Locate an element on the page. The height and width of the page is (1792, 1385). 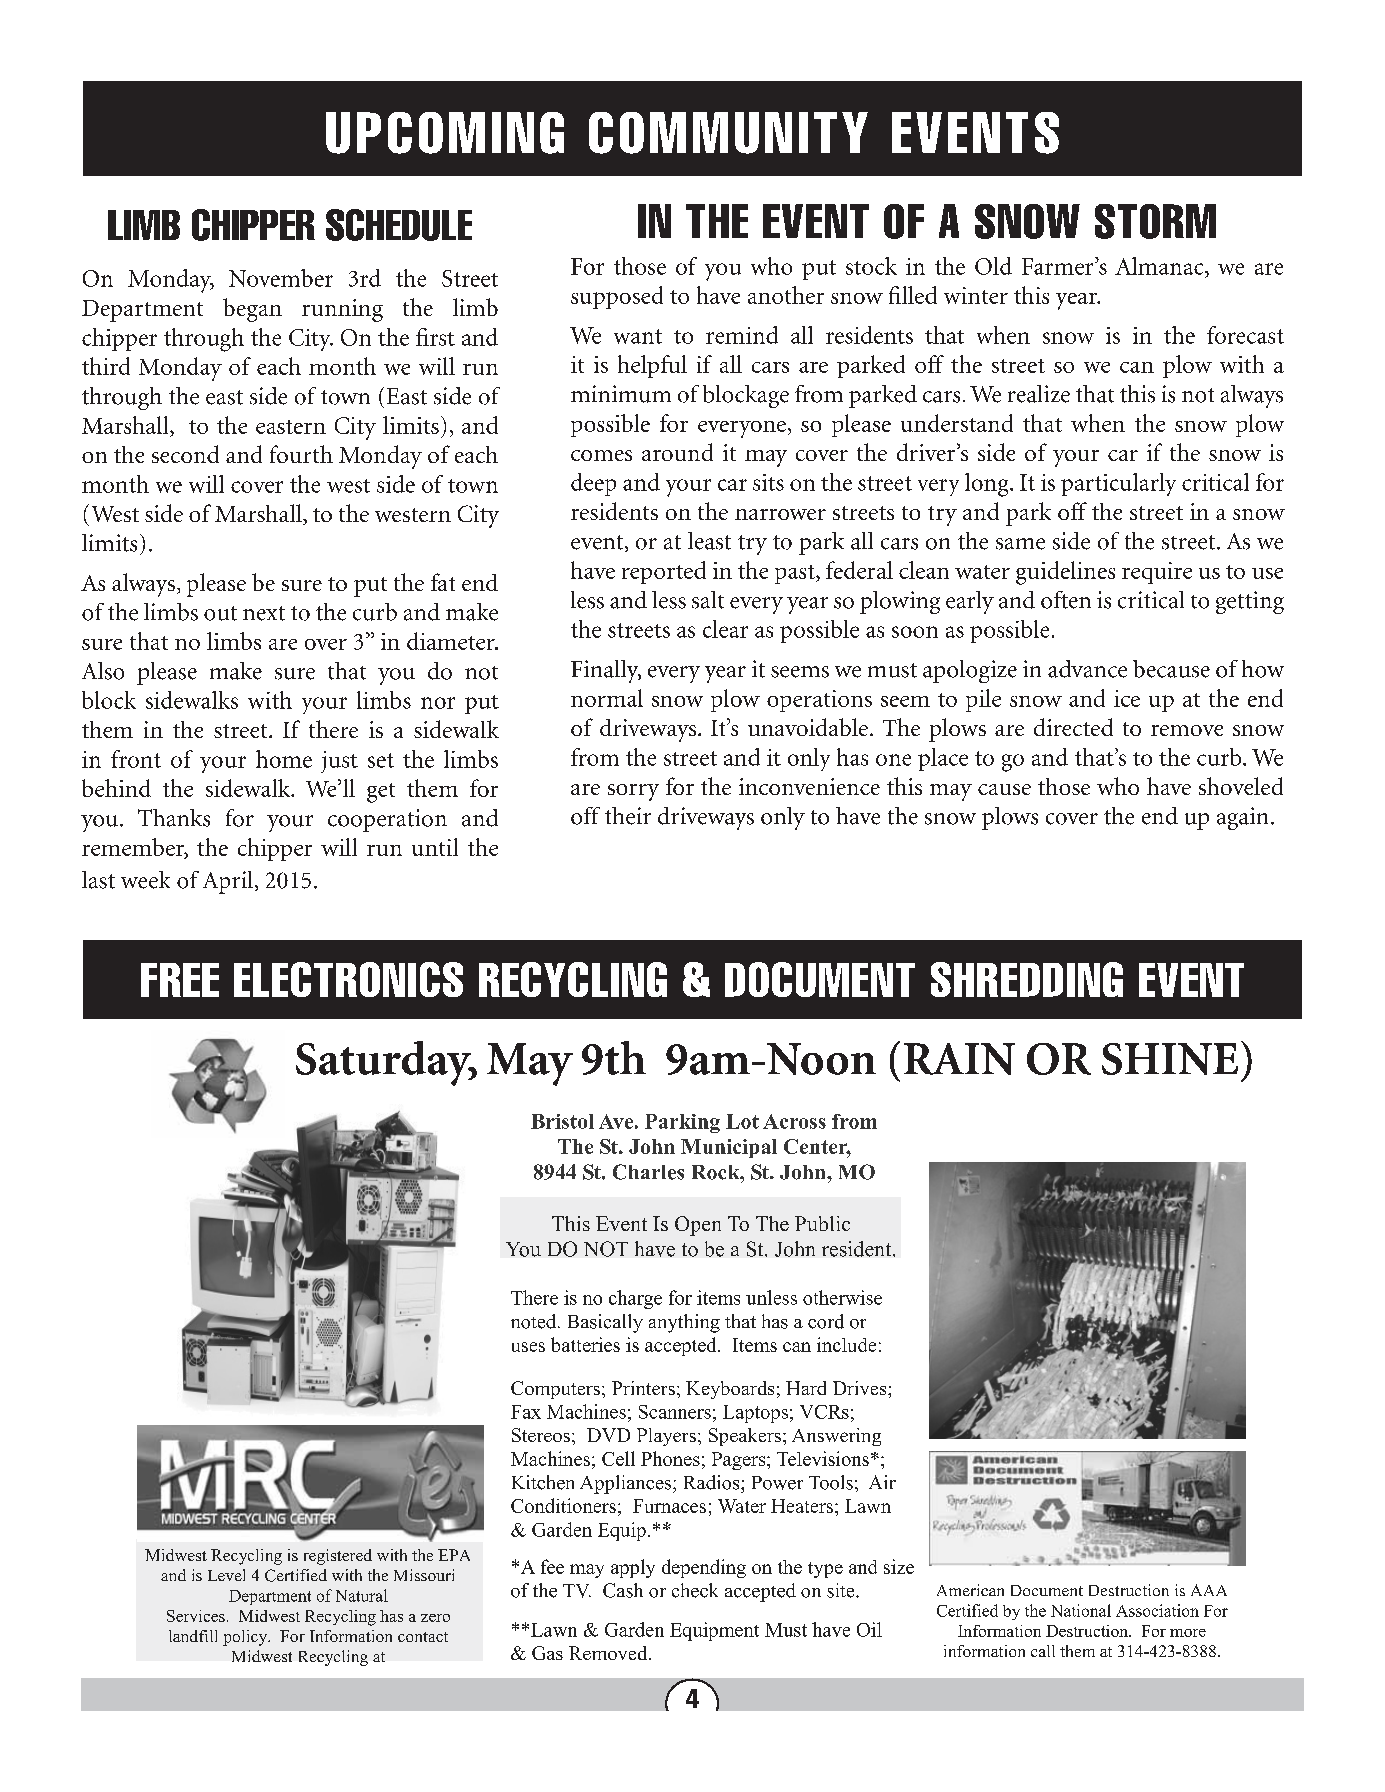
Services is located at coordinates (196, 1616).
